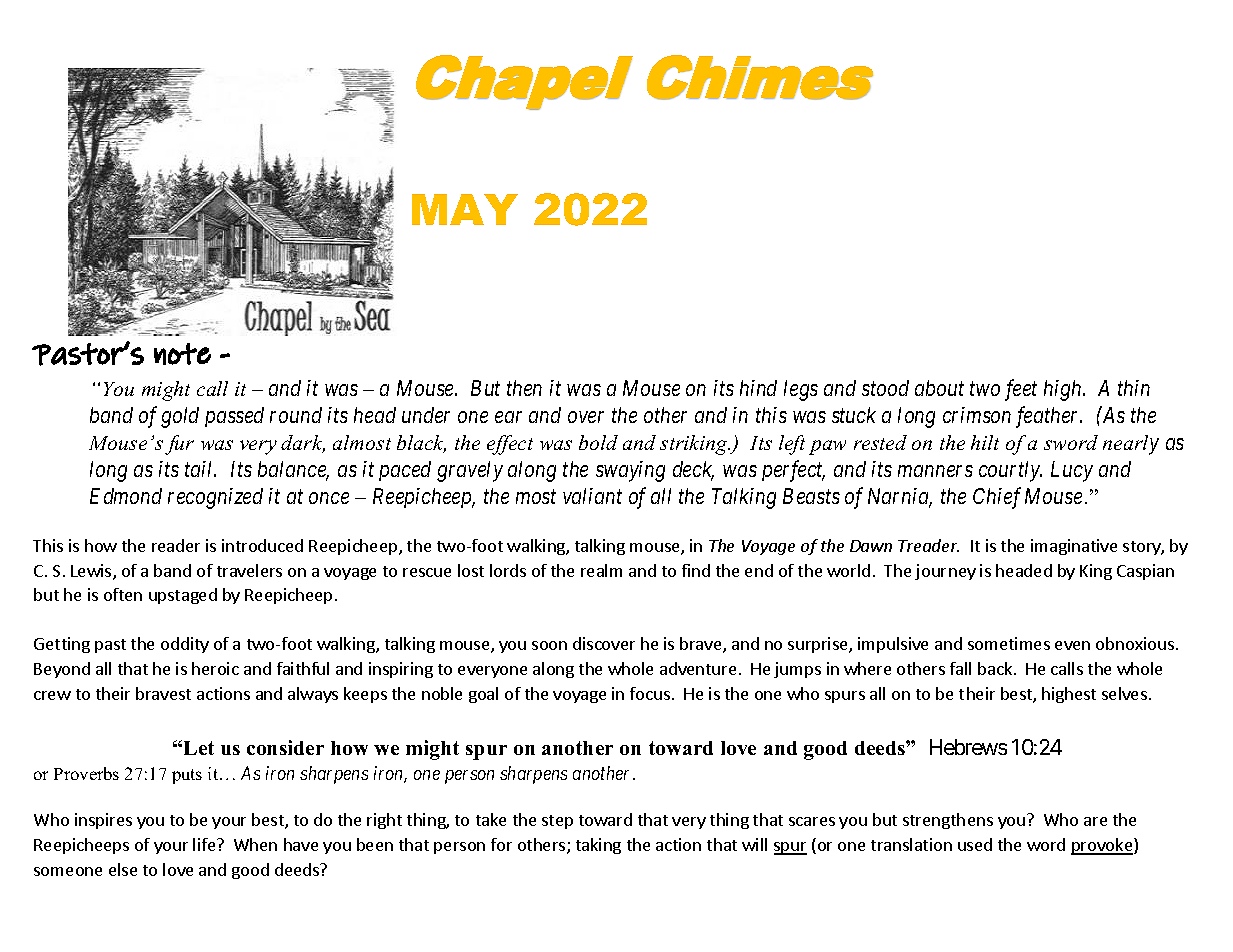  What do you see at coordinates (939, 388) in the page?
I see `about` at bounding box center [939, 388].
